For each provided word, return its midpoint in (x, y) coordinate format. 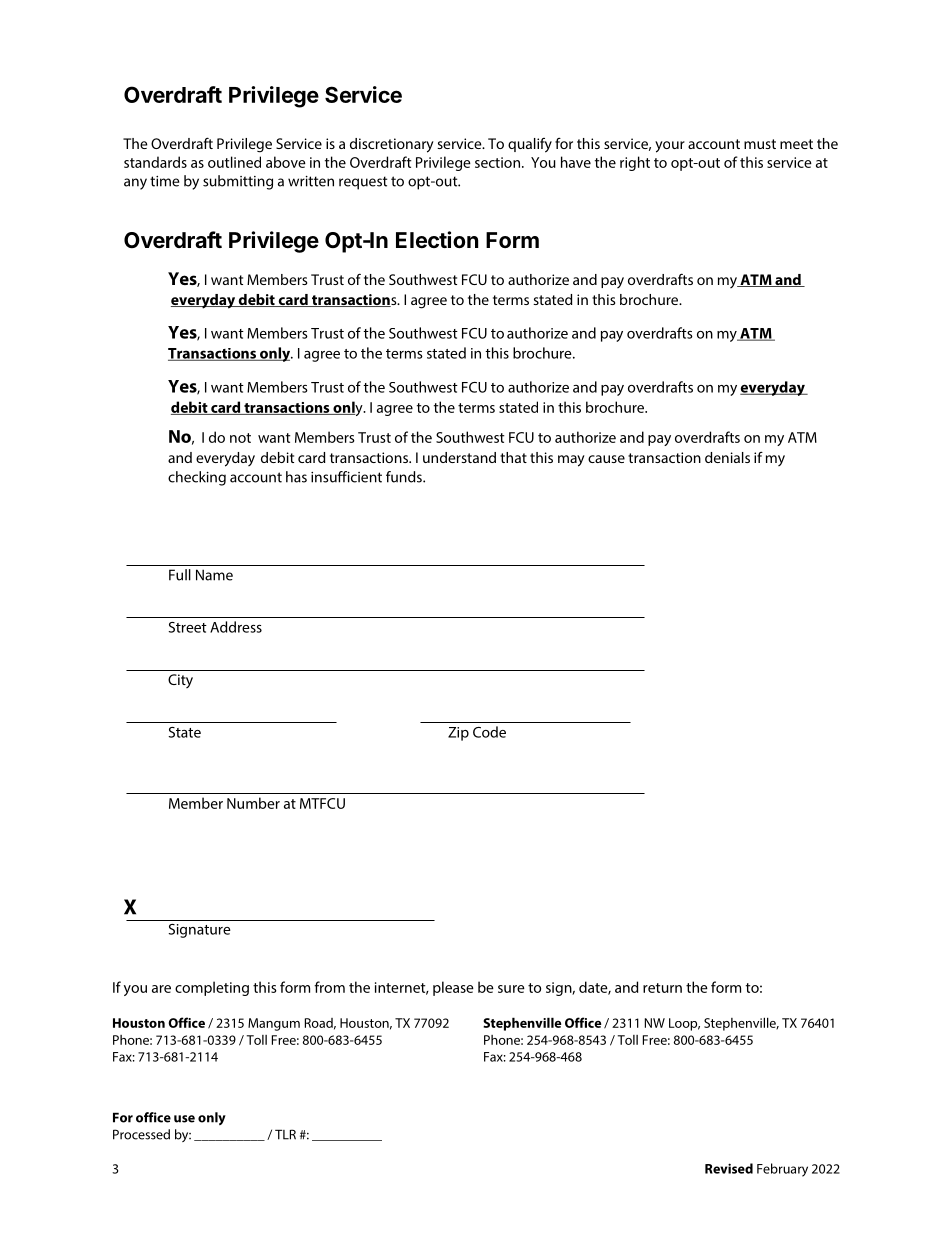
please (453, 988)
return (662, 988)
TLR (285, 1134)
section (497, 162)
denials (727, 457)
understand (459, 457)
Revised (729, 1168)
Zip (458, 734)
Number (253, 803)
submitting (238, 182)
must (760, 144)
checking (197, 478)
